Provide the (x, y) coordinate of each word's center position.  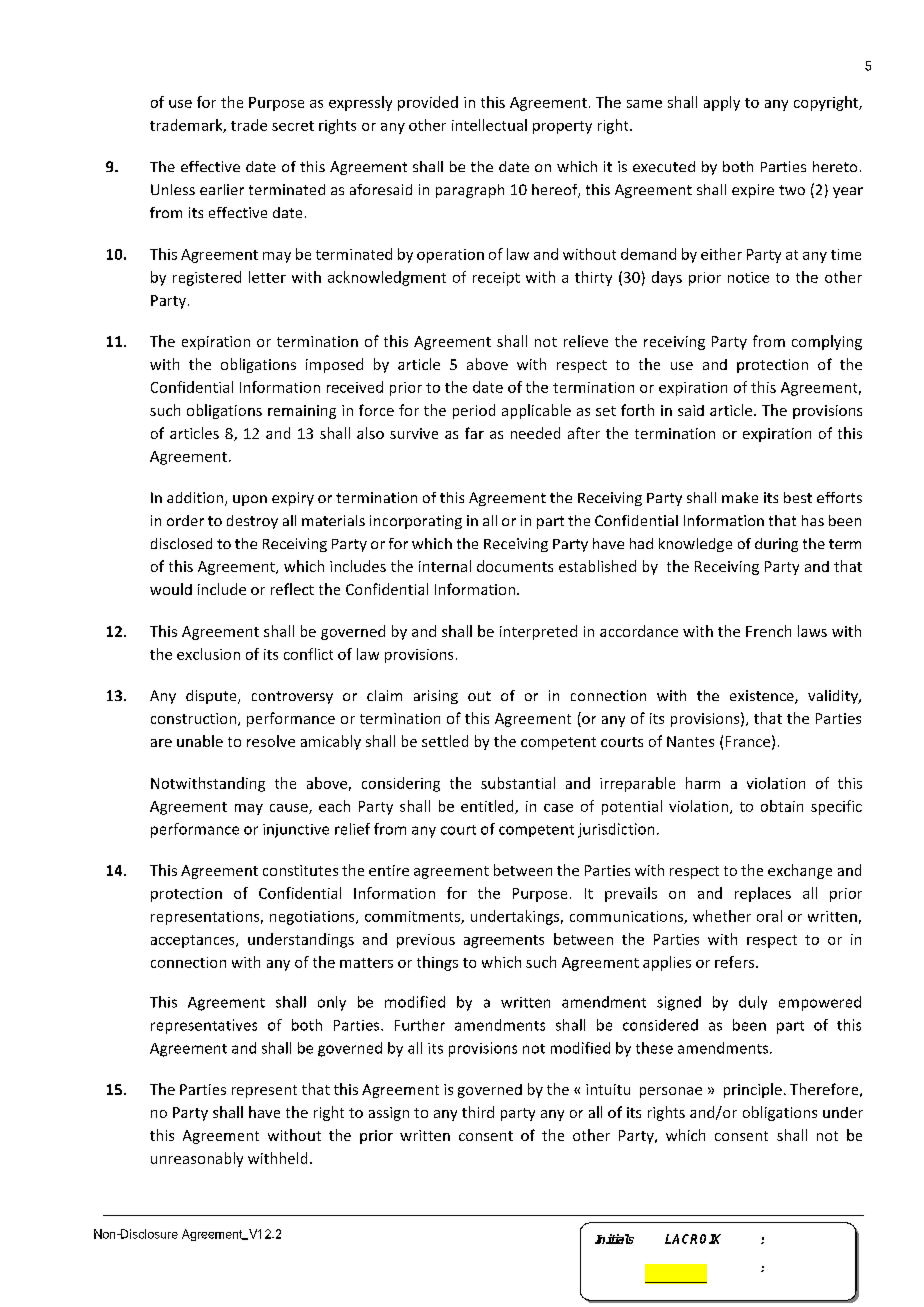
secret (293, 126)
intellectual (489, 125)
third (478, 1112)
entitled (488, 807)
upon (250, 500)
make (740, 497)
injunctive (296, 831)
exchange (800, 871)
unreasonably (197, 1159)
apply (722, 103)
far (474, 433)
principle (753, 1090)
